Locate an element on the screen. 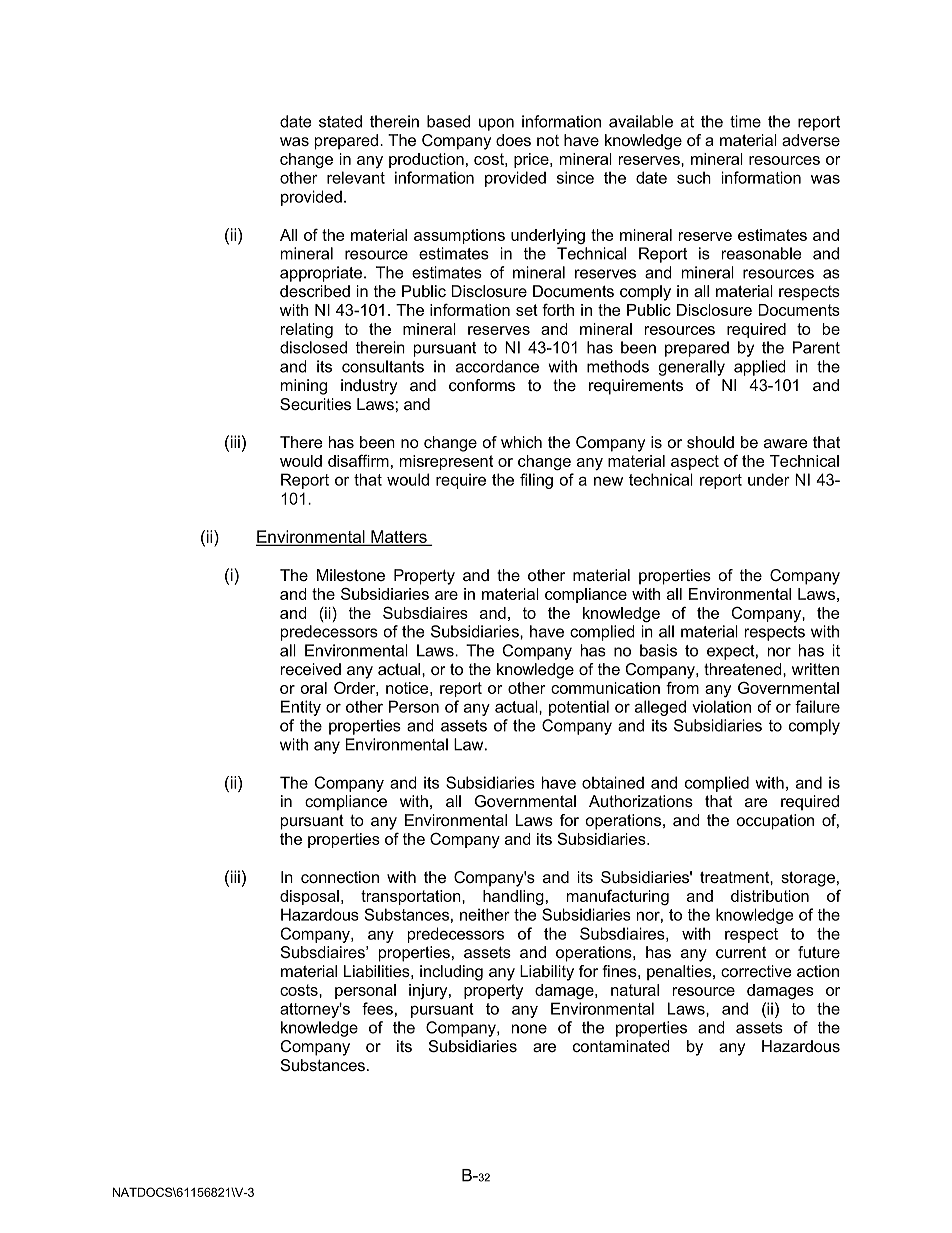 Image resolution: width=952 pixels, height=1233 pixels. none is located at coordinates (529, 1029).
